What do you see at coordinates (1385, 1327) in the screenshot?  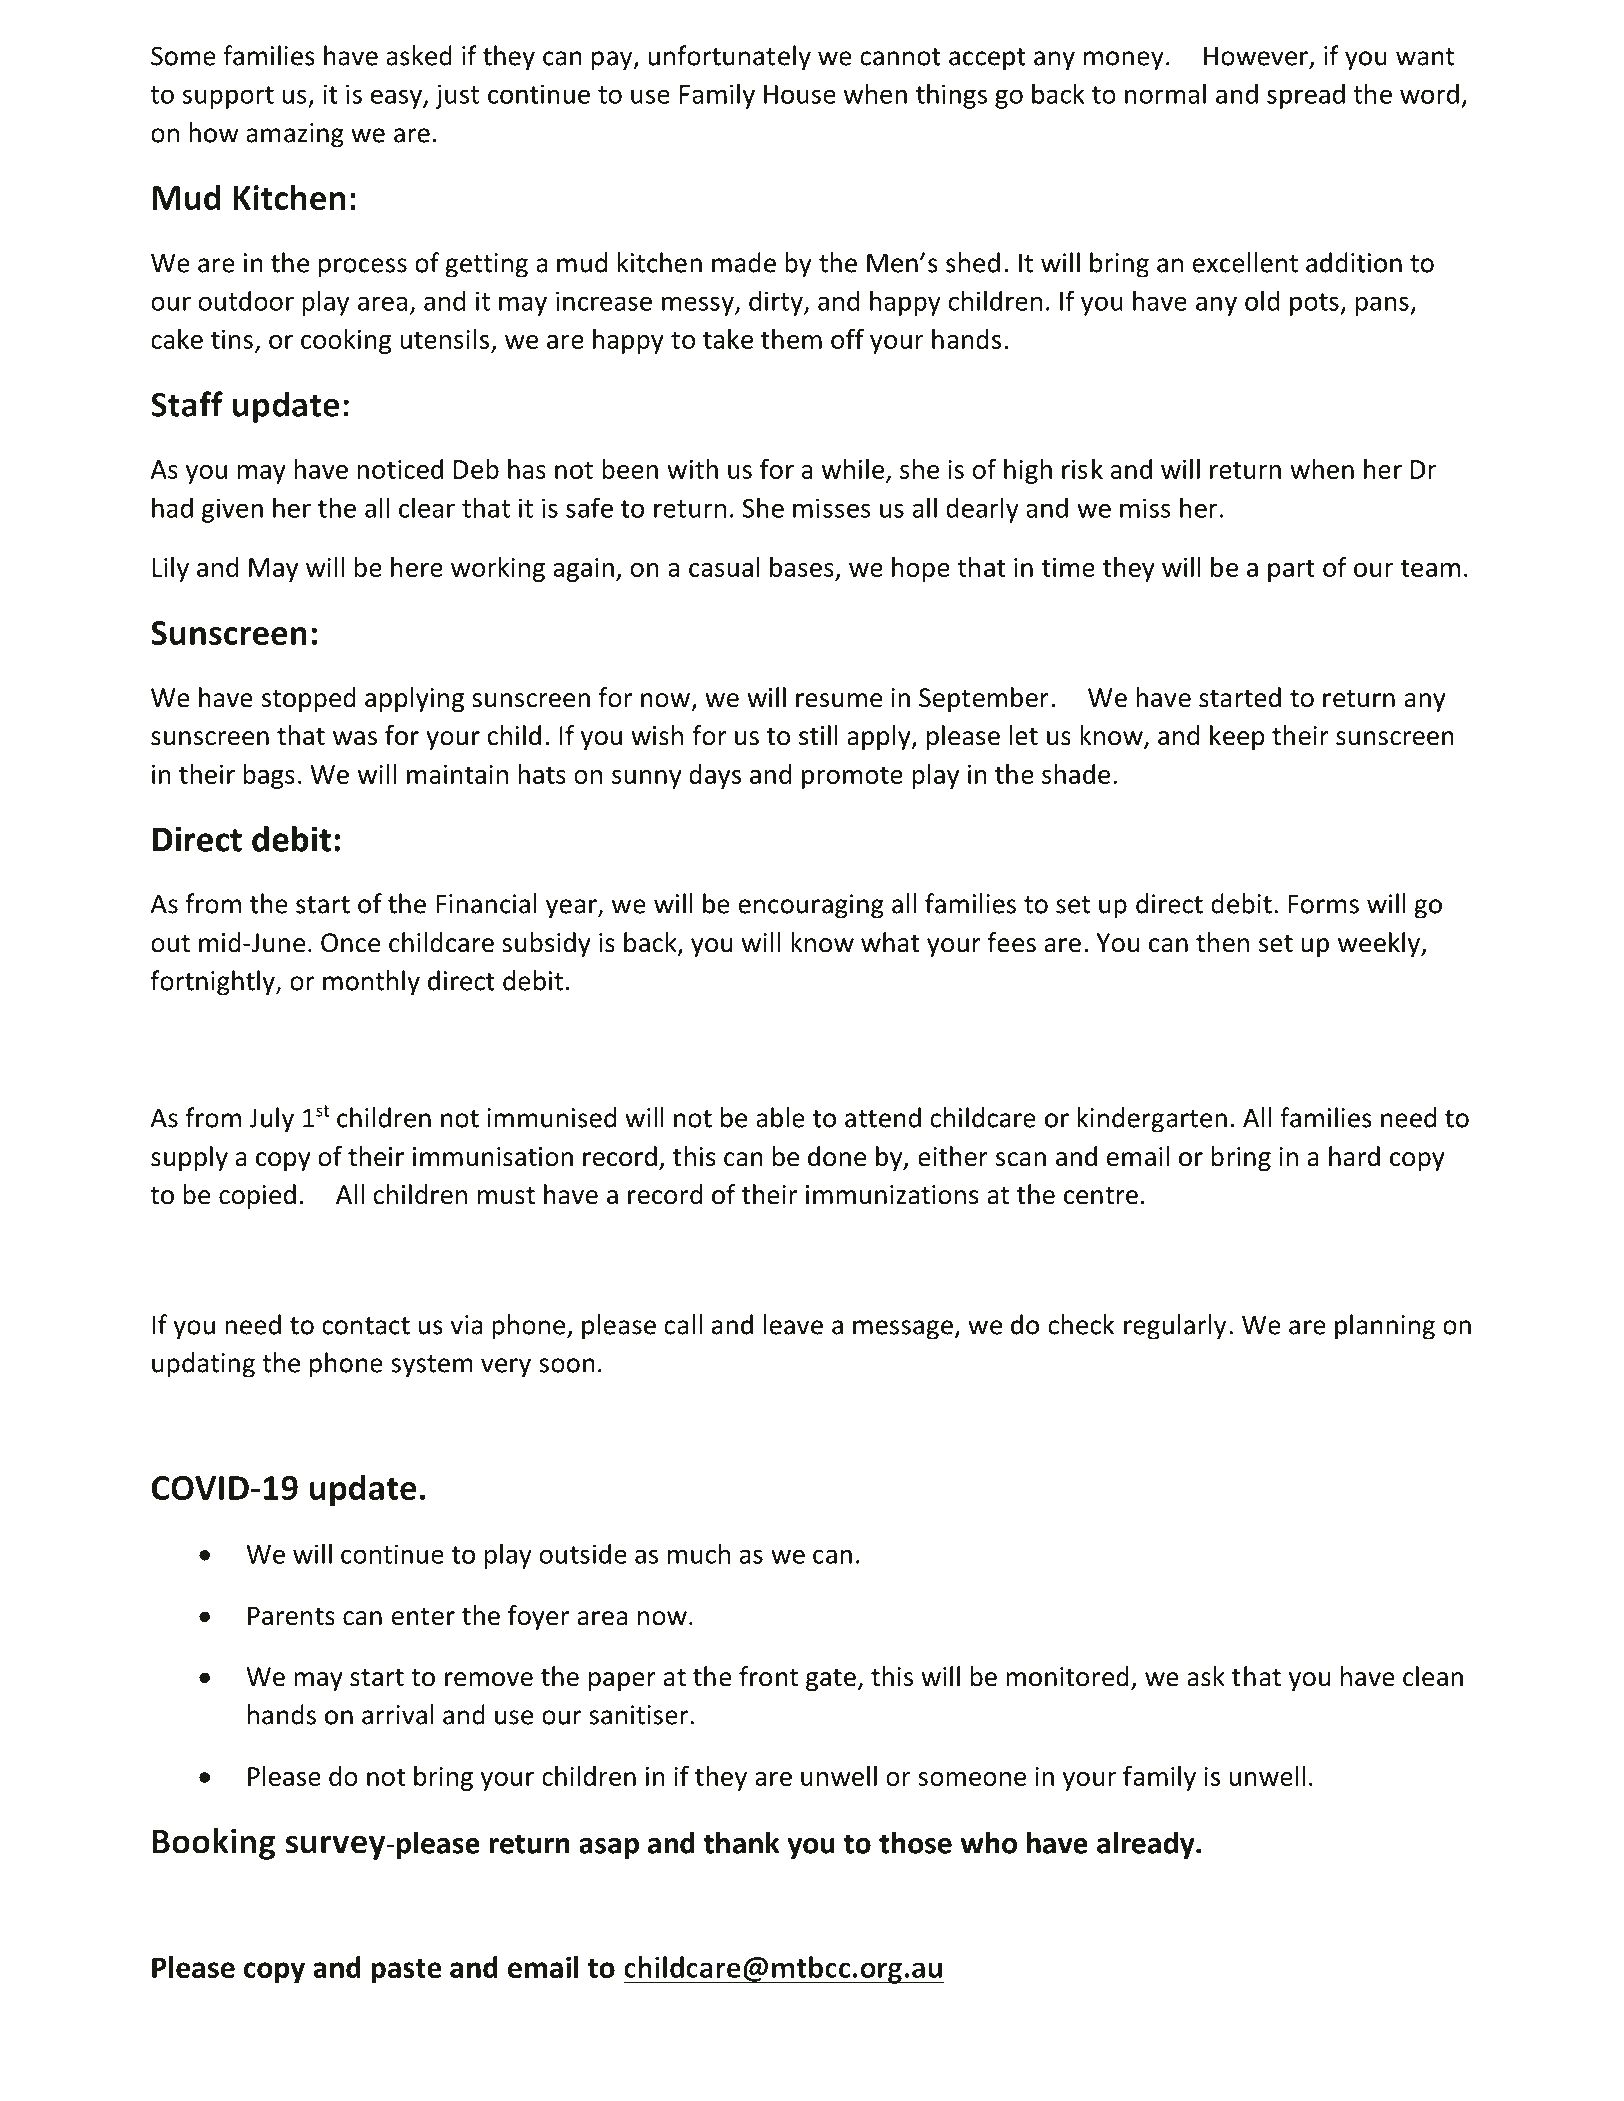 I see `planning` at bounding box center [1385, 1327].
